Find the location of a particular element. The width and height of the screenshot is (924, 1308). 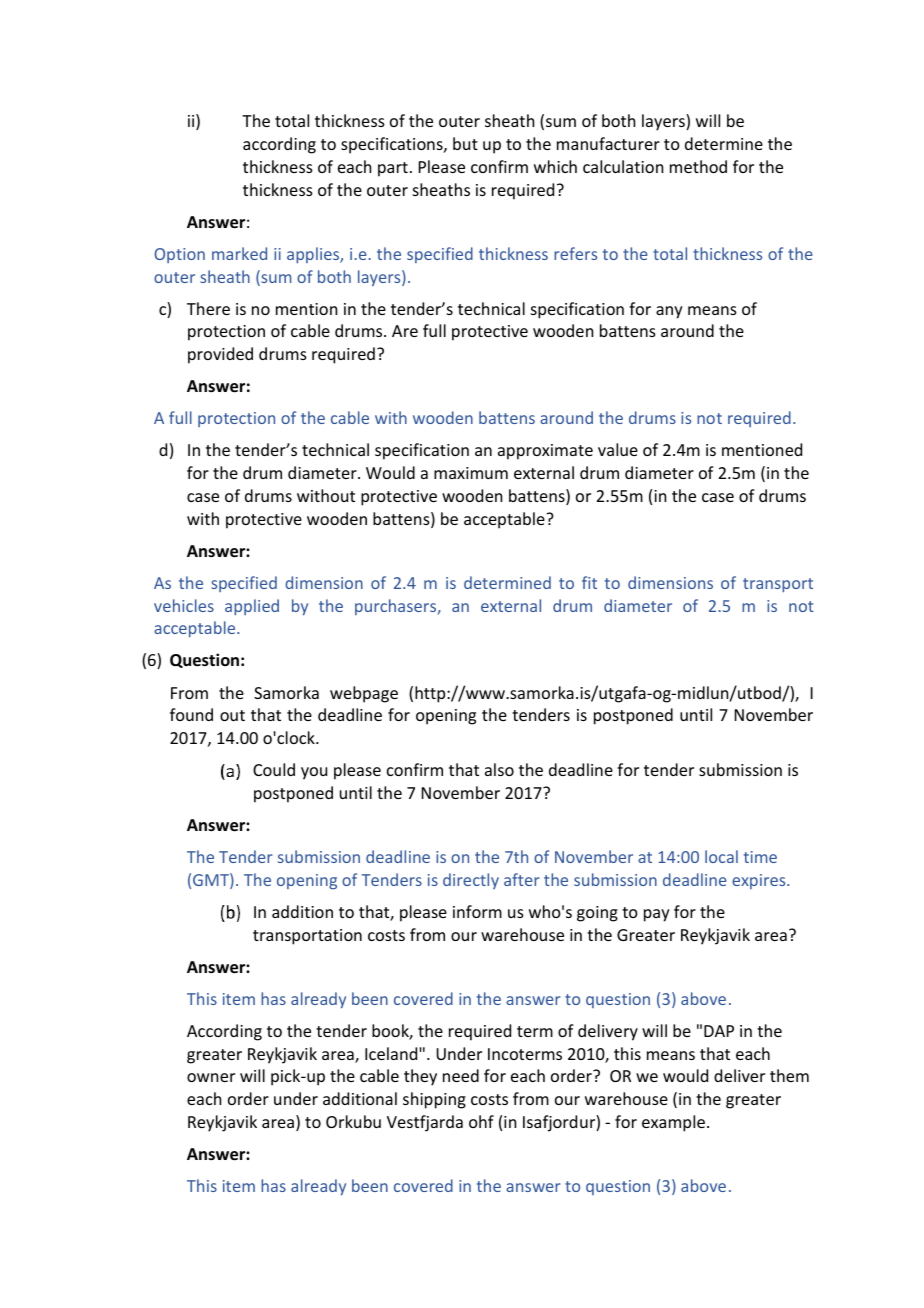

method is located at coordinates (698, 166).
